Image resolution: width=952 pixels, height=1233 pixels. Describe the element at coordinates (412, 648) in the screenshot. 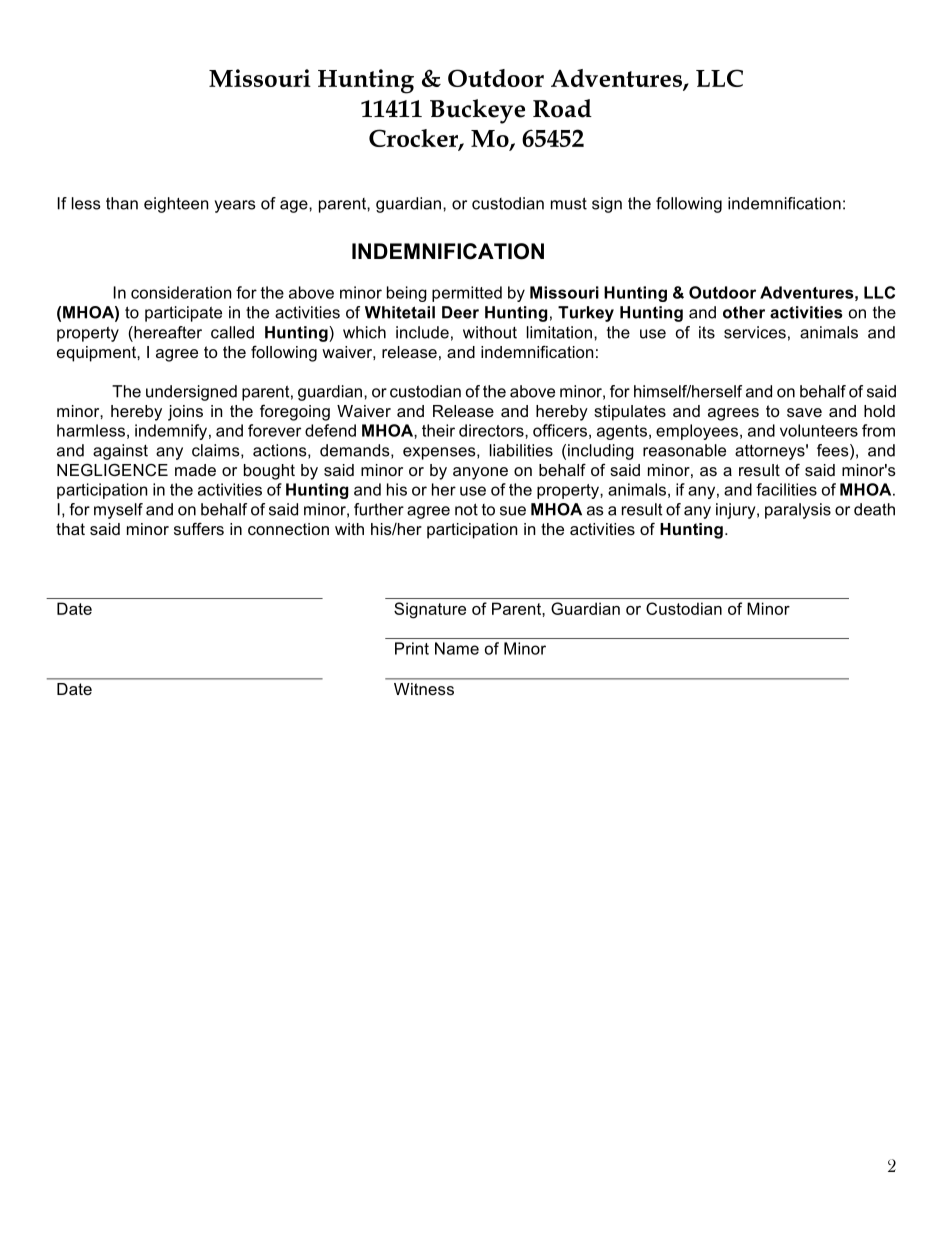

I see `Print` at that location.
